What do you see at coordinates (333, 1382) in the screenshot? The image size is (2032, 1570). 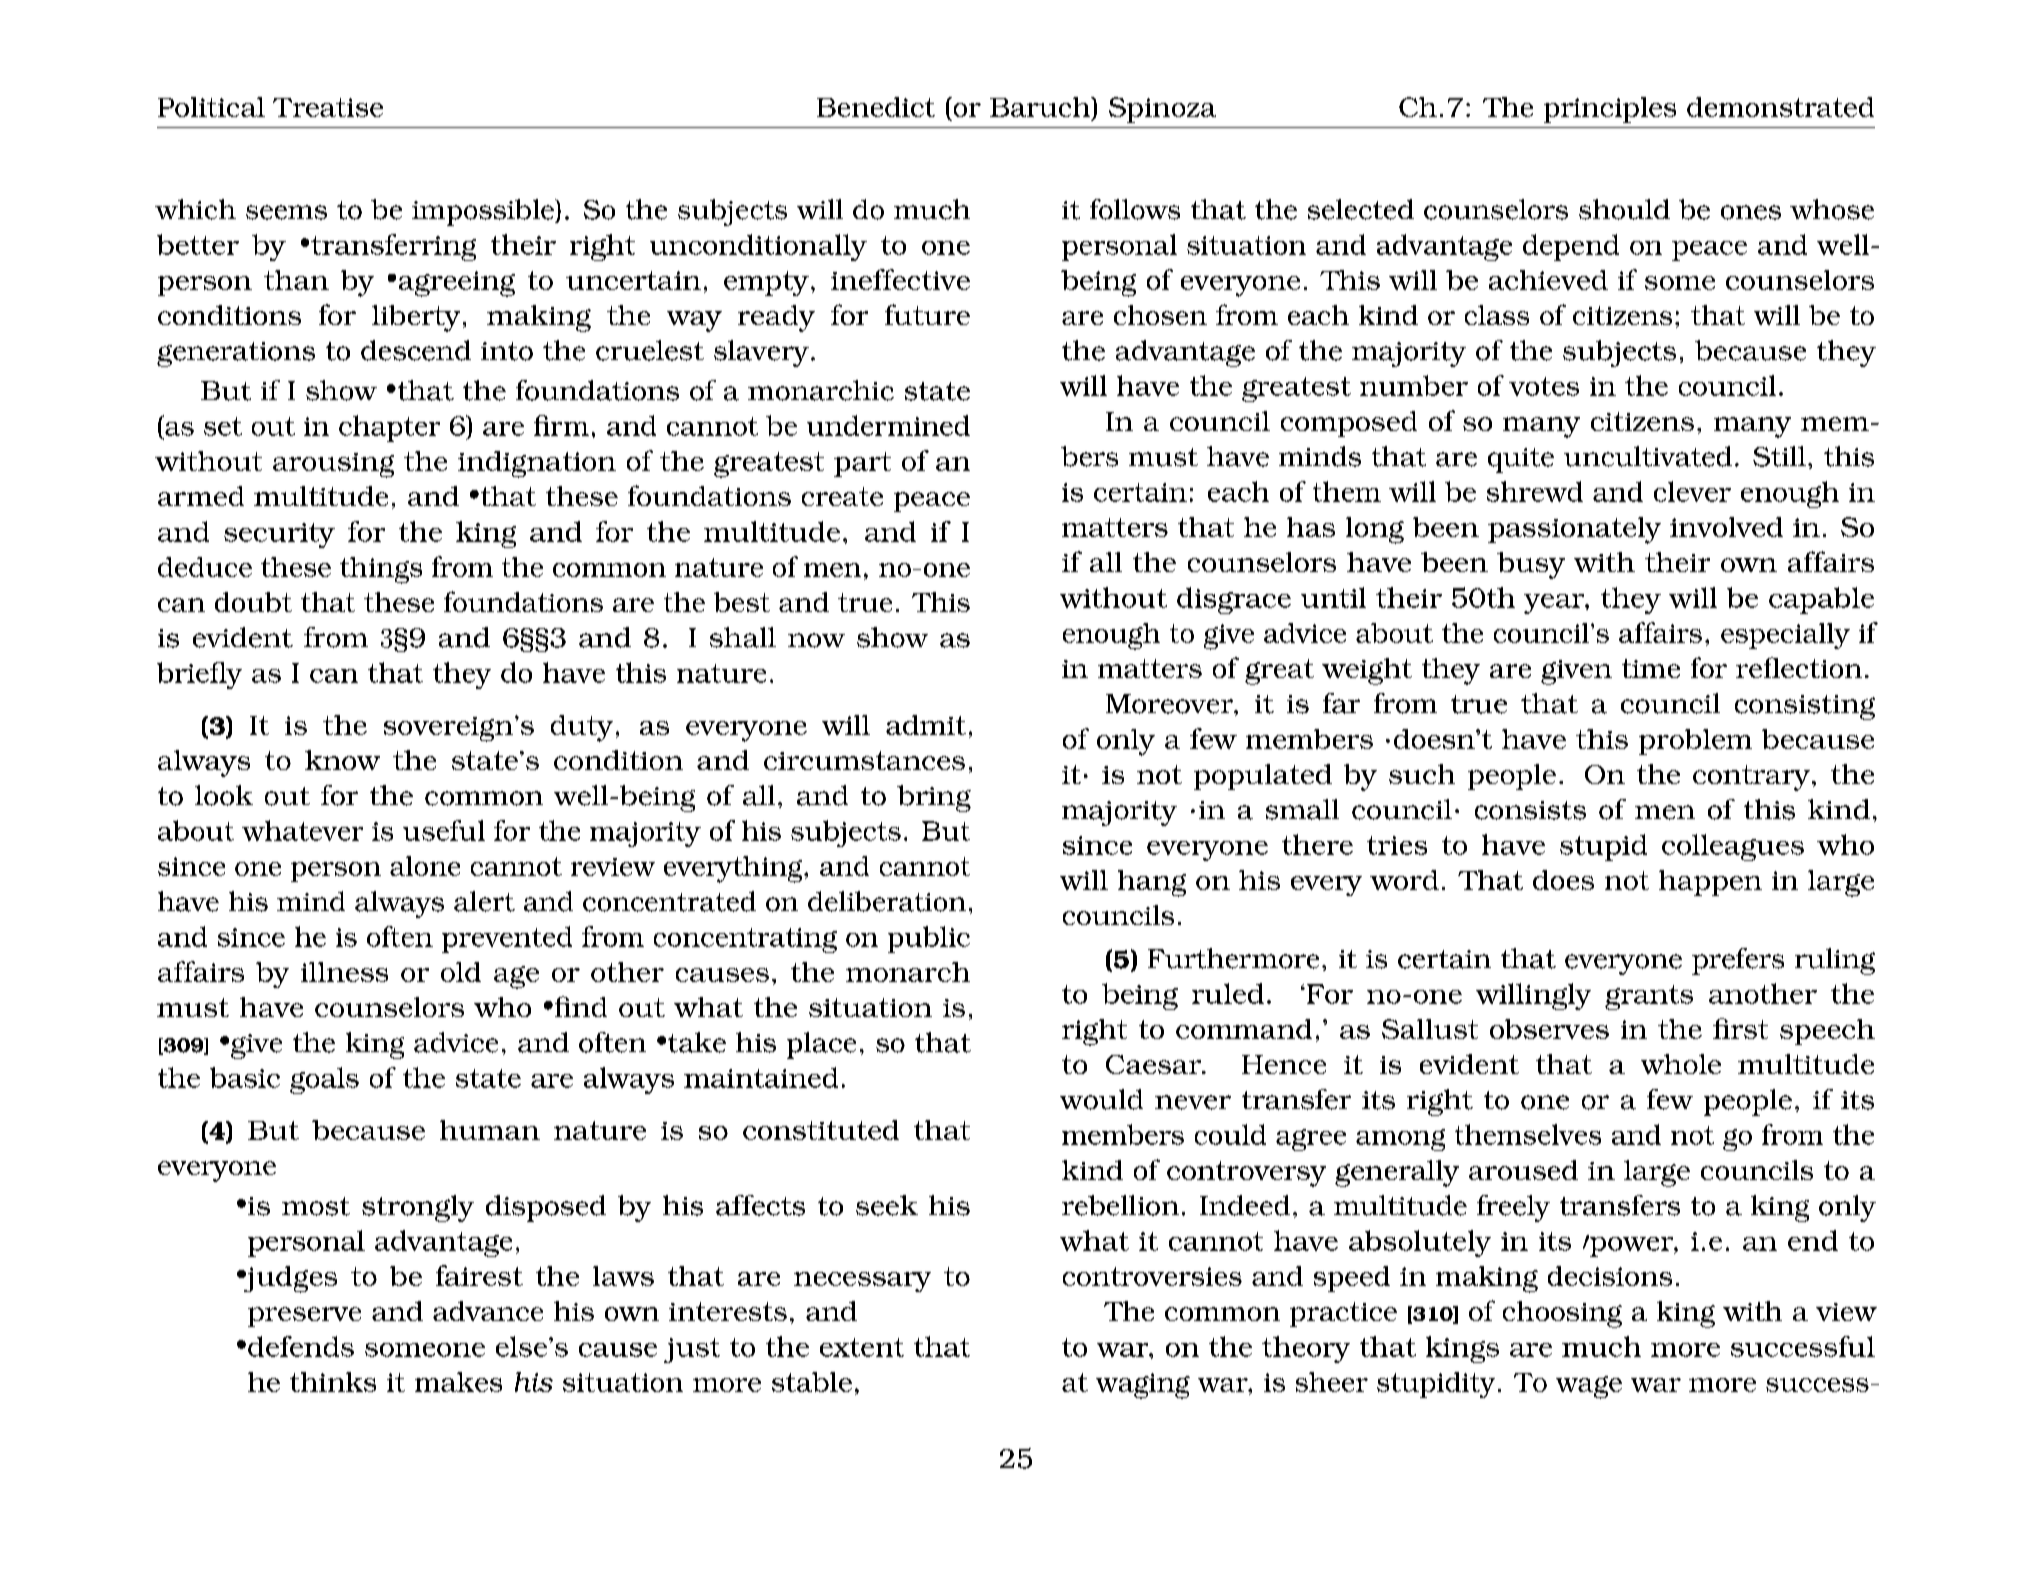 I see `thinks` at bounding box center [333, 1382].
